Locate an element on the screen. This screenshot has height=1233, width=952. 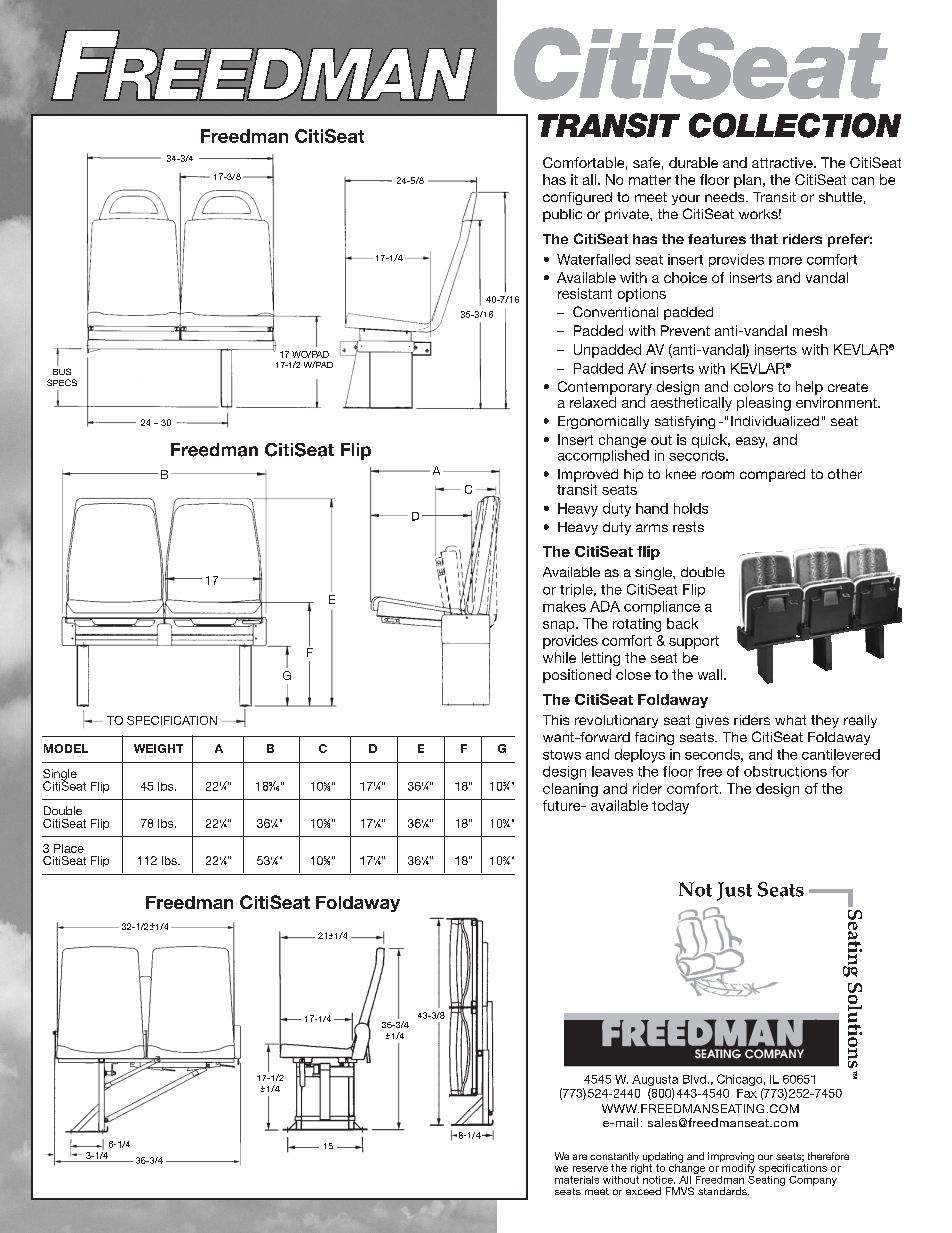
SPECS is located at coordinates (62, 382).
